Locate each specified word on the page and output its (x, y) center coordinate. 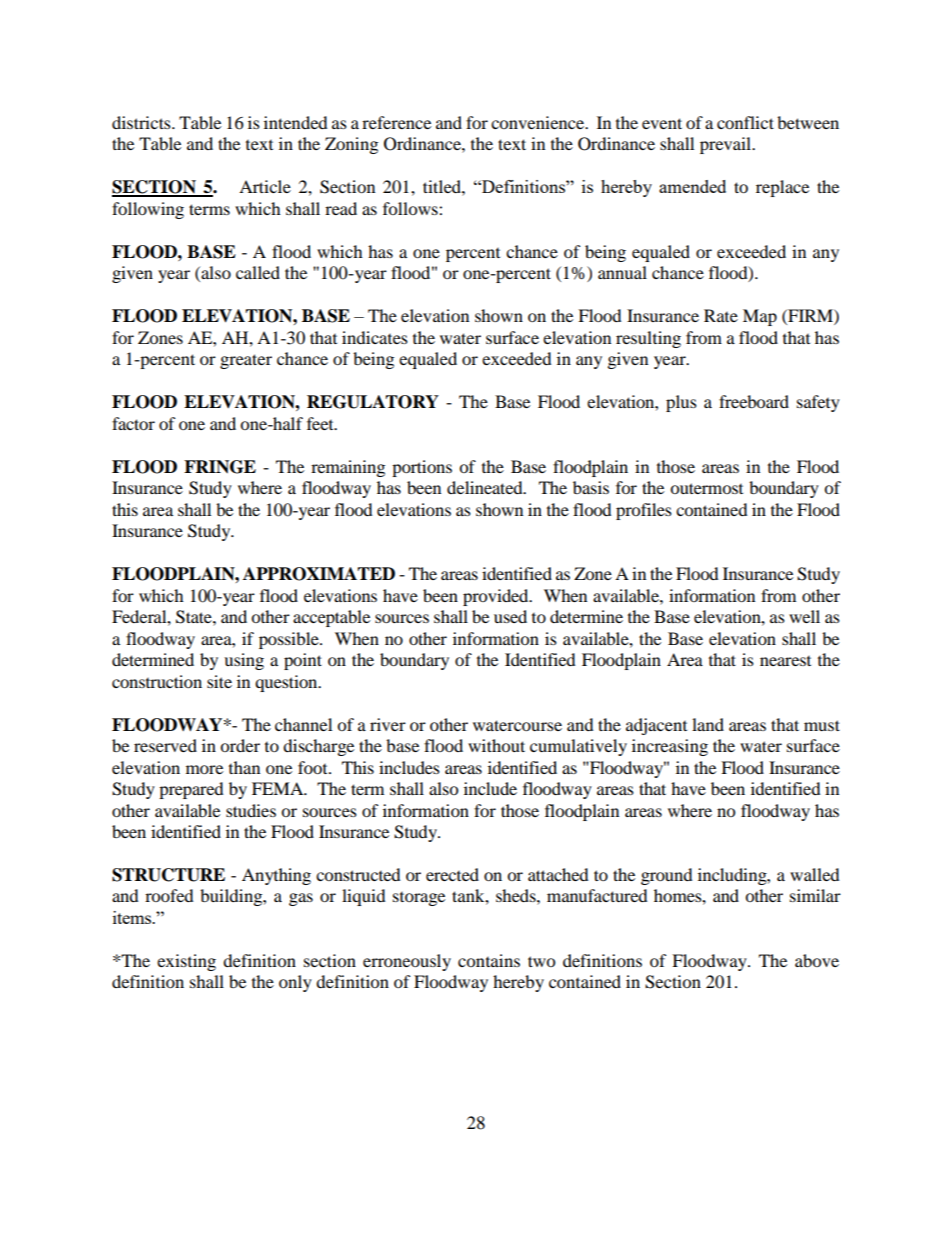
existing (186, 962)
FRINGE (220, 467)
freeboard (754, 401)
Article (265, 186)
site (219, 681)
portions (422, 468)
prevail (727, 145)
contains (489, 960)
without (496, 745)
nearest (785, 661)
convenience (539, 122)
